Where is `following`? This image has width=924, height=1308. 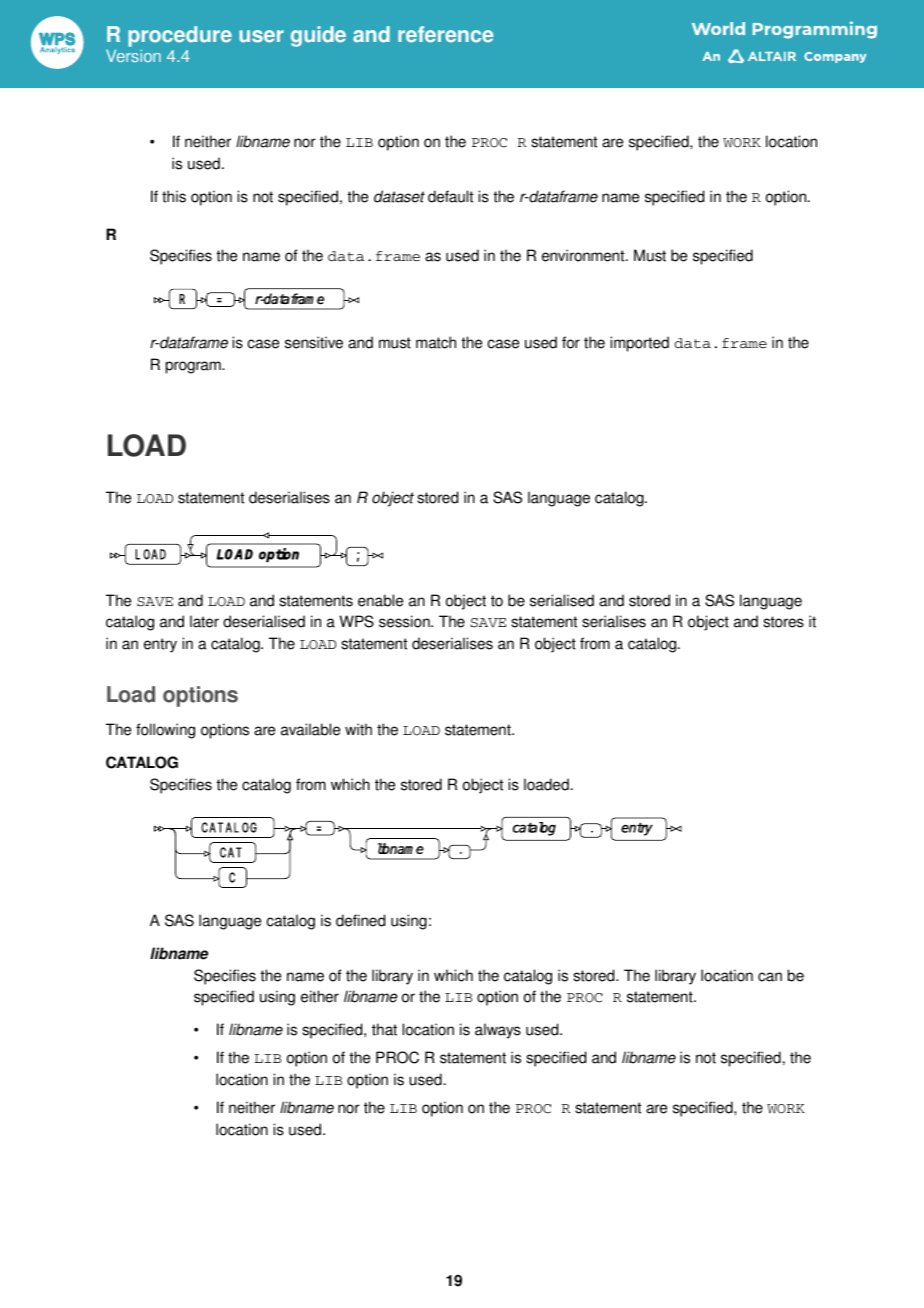 following is located at coordinates (165, 731).
